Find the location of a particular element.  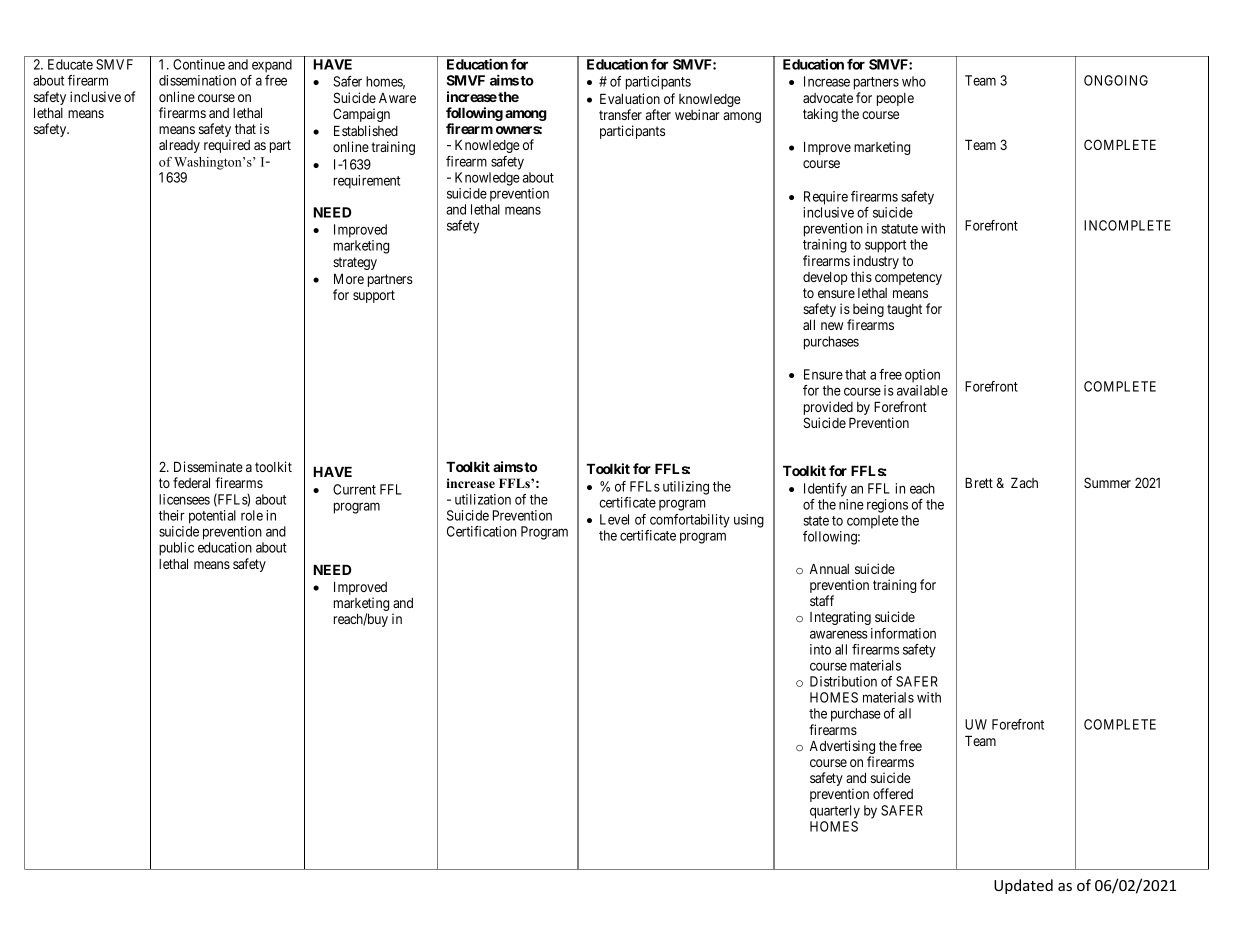

quarterly is located at coordinates (835, 812).
